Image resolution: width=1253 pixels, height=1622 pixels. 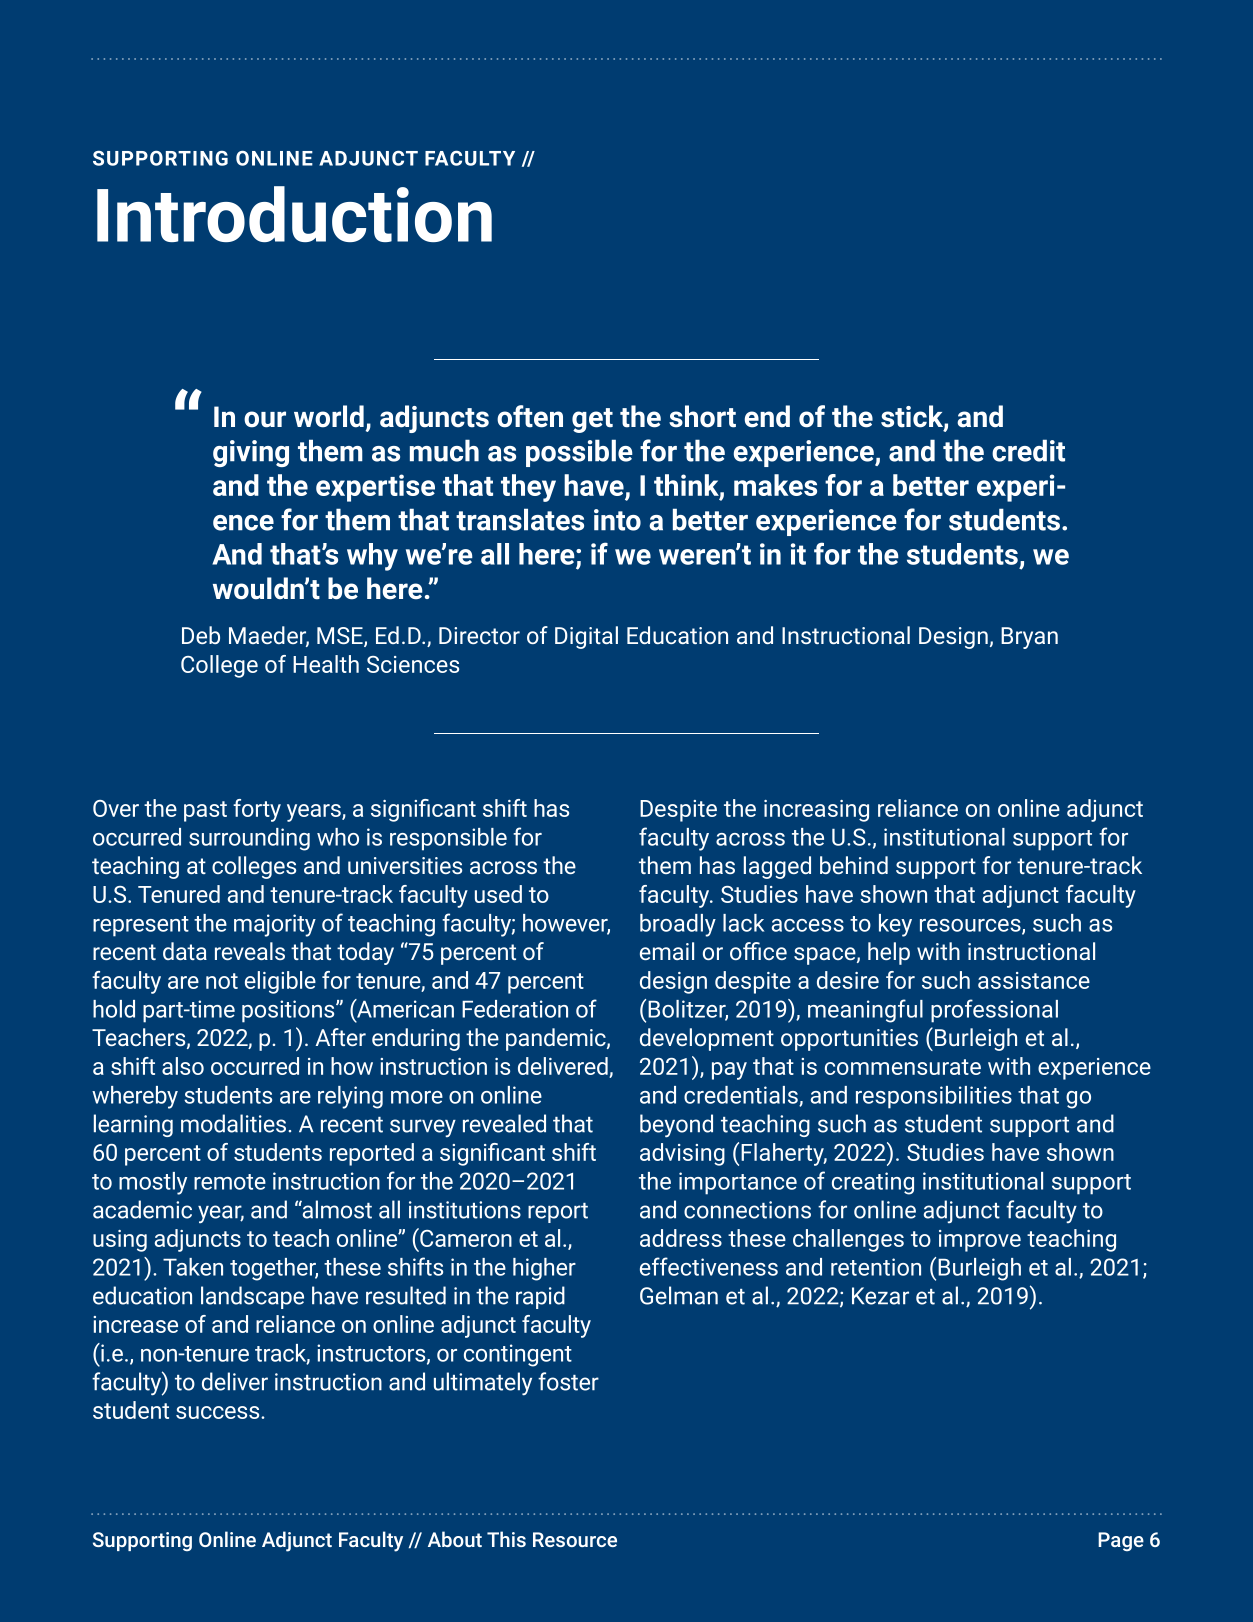 I want to click on Bryan, so click(x=1029, y=638).
